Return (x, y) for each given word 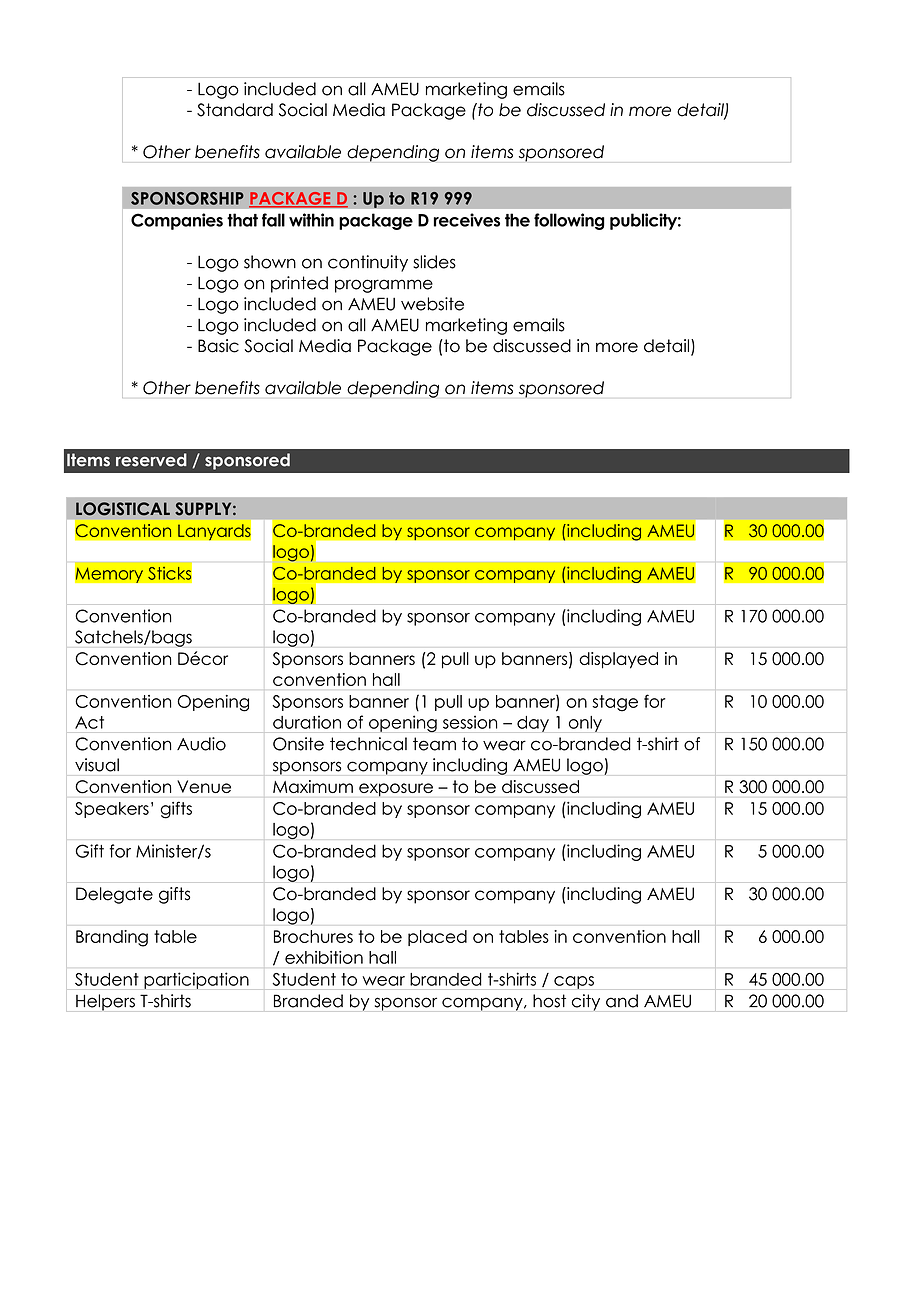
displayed (618, 660)
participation (196, 980)
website (432, 304)
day (533, 724)
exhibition (324, 957)
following (569, 221)
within (311, 220)
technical (368, 744)
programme (384, 286)
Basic (218, 346)
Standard (235, 110)
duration (307, 722)
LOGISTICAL (123, 509)
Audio (201, 744)
